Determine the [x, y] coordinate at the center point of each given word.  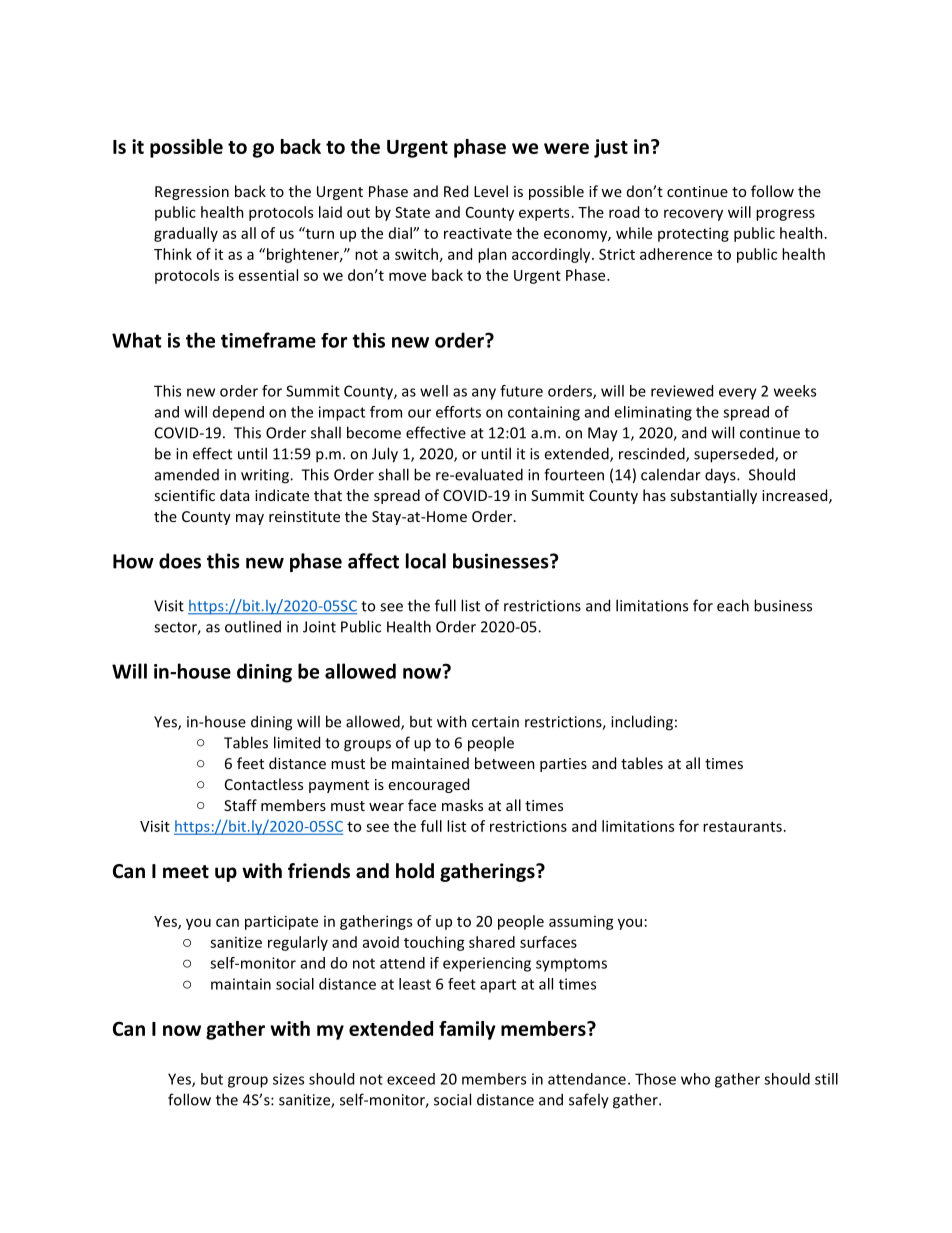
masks [462, 805]
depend [238, 413]
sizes [288, 1079]
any [484, 394]
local [426, 561]
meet [186, 872]
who [695, 1079]
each [733, 605]
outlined [253, 626]
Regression [192, 193]
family [467, 1030]
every [738, 394]
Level [491, 191]
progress [785, 215]
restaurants [742, 827]
